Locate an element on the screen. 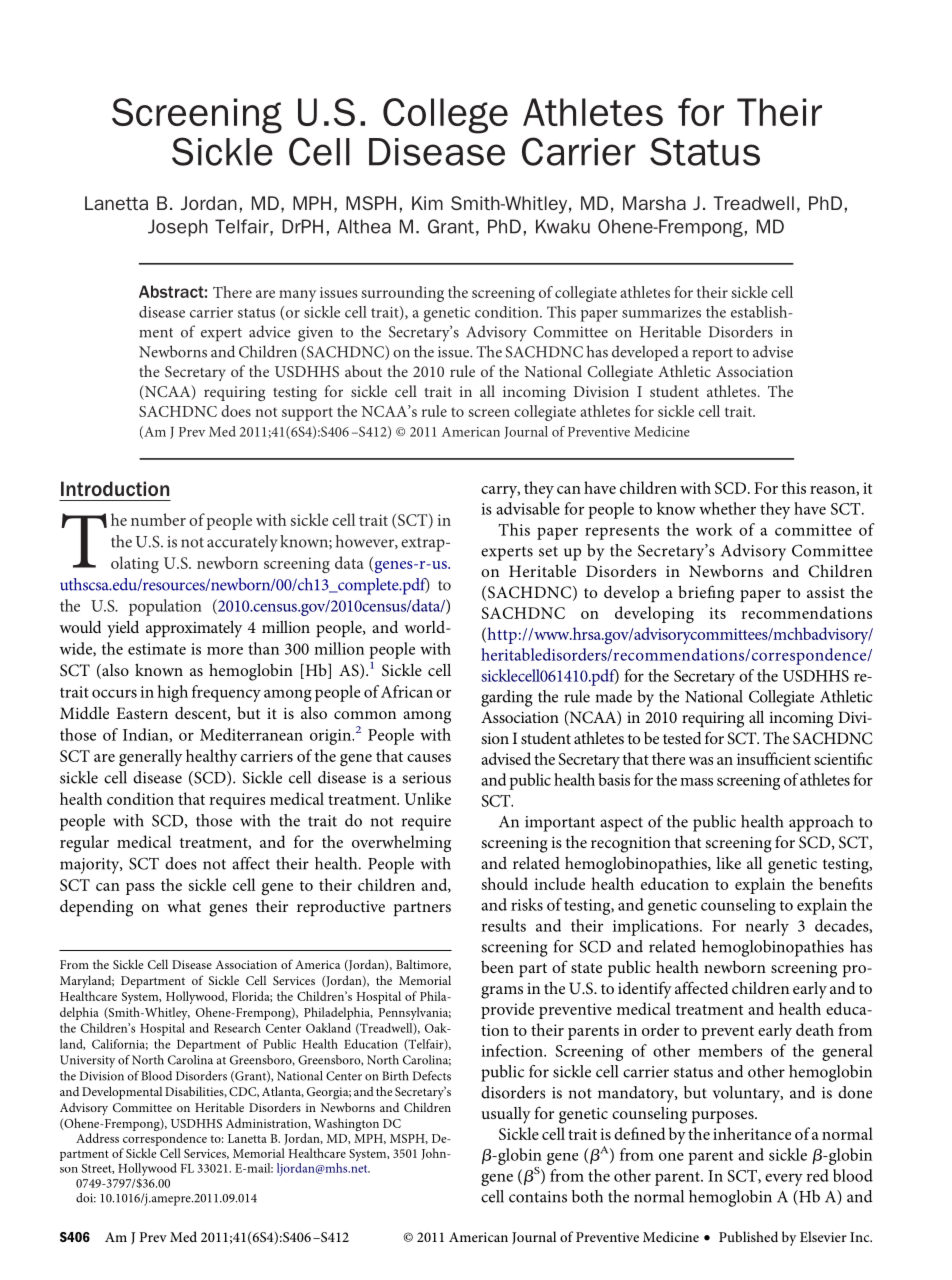  number is located at coordinates (158, 519).
